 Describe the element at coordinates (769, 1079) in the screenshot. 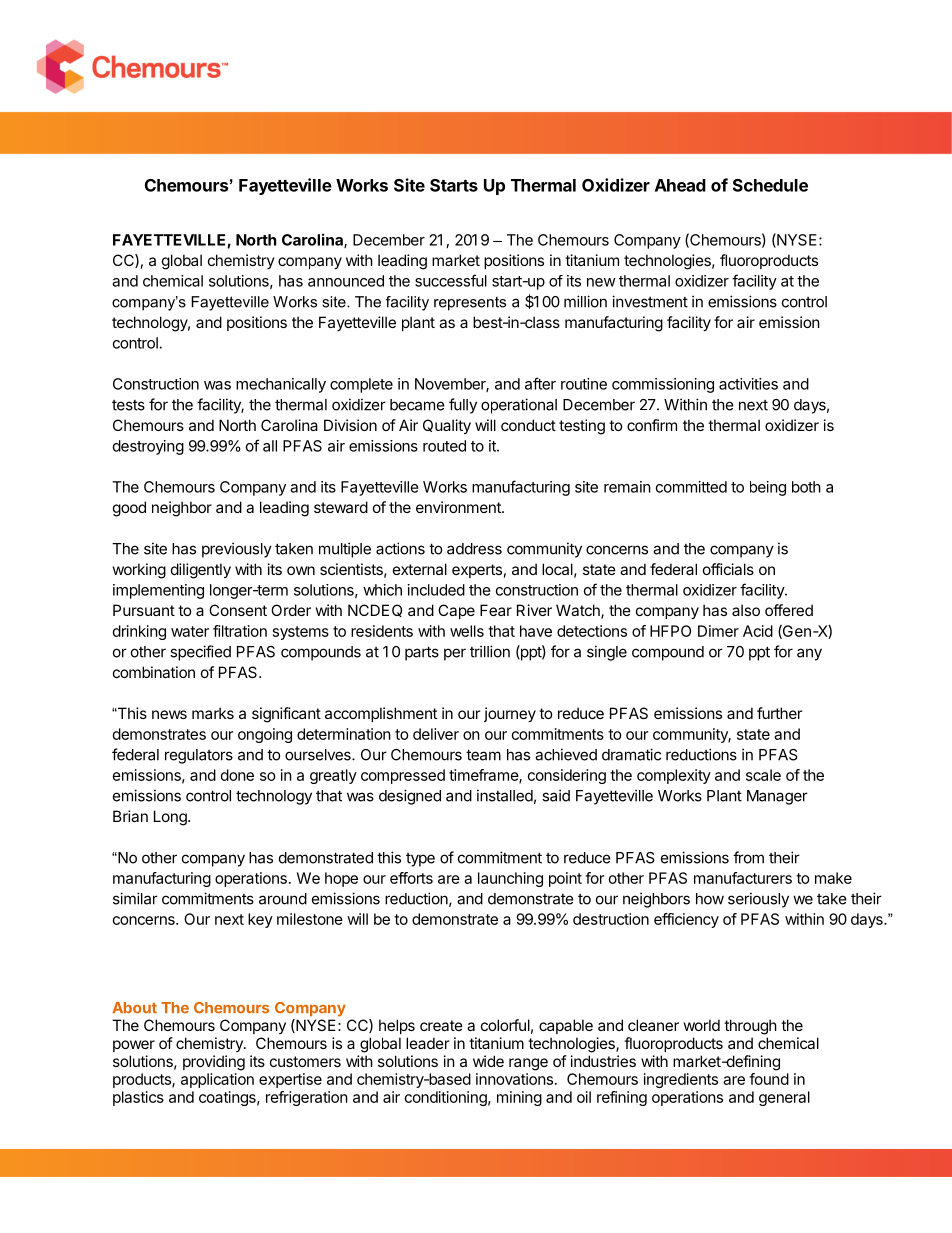

I see `found` at that location.
